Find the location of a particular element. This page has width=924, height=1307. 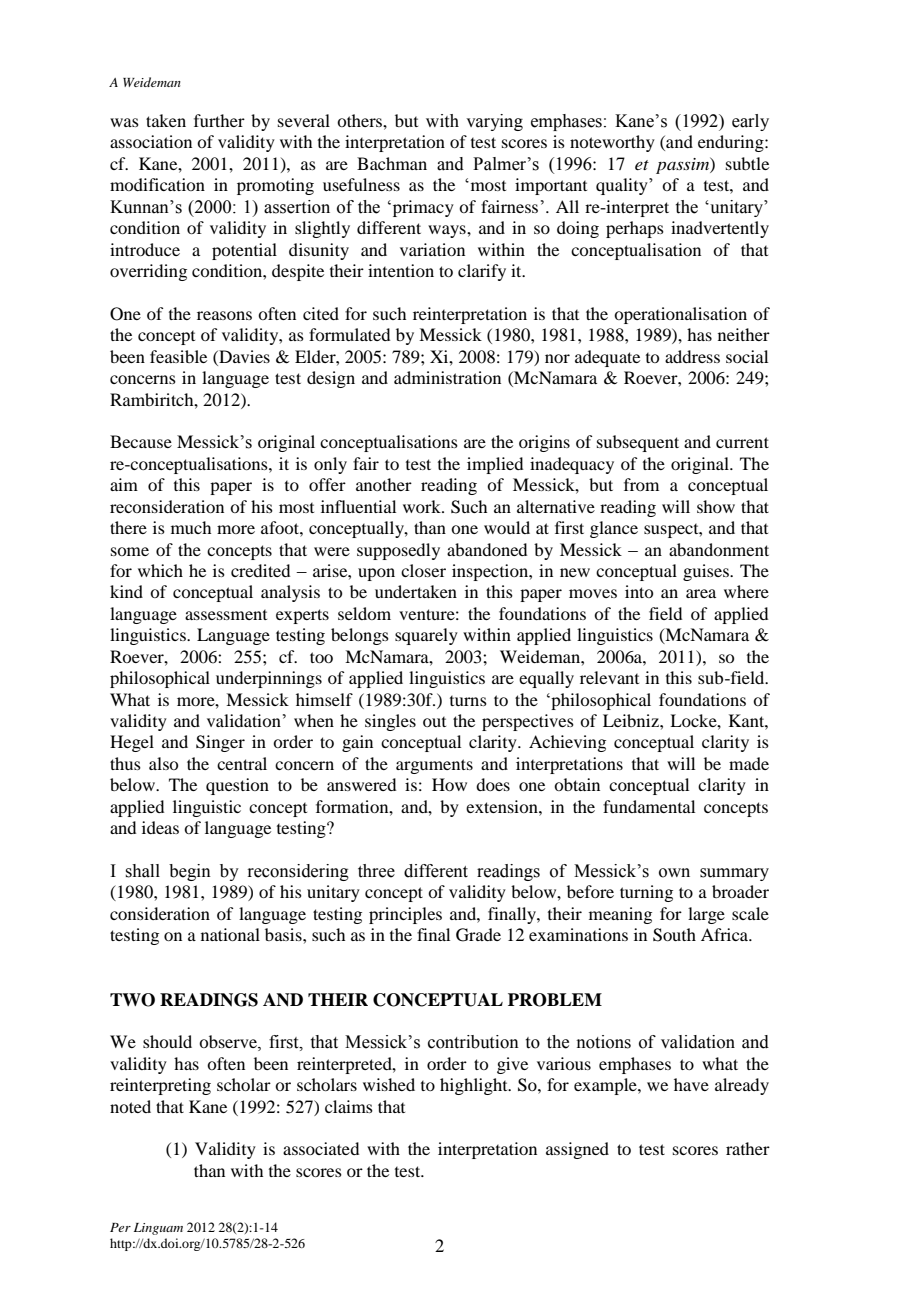

area is located at coordinates (701, 593).
